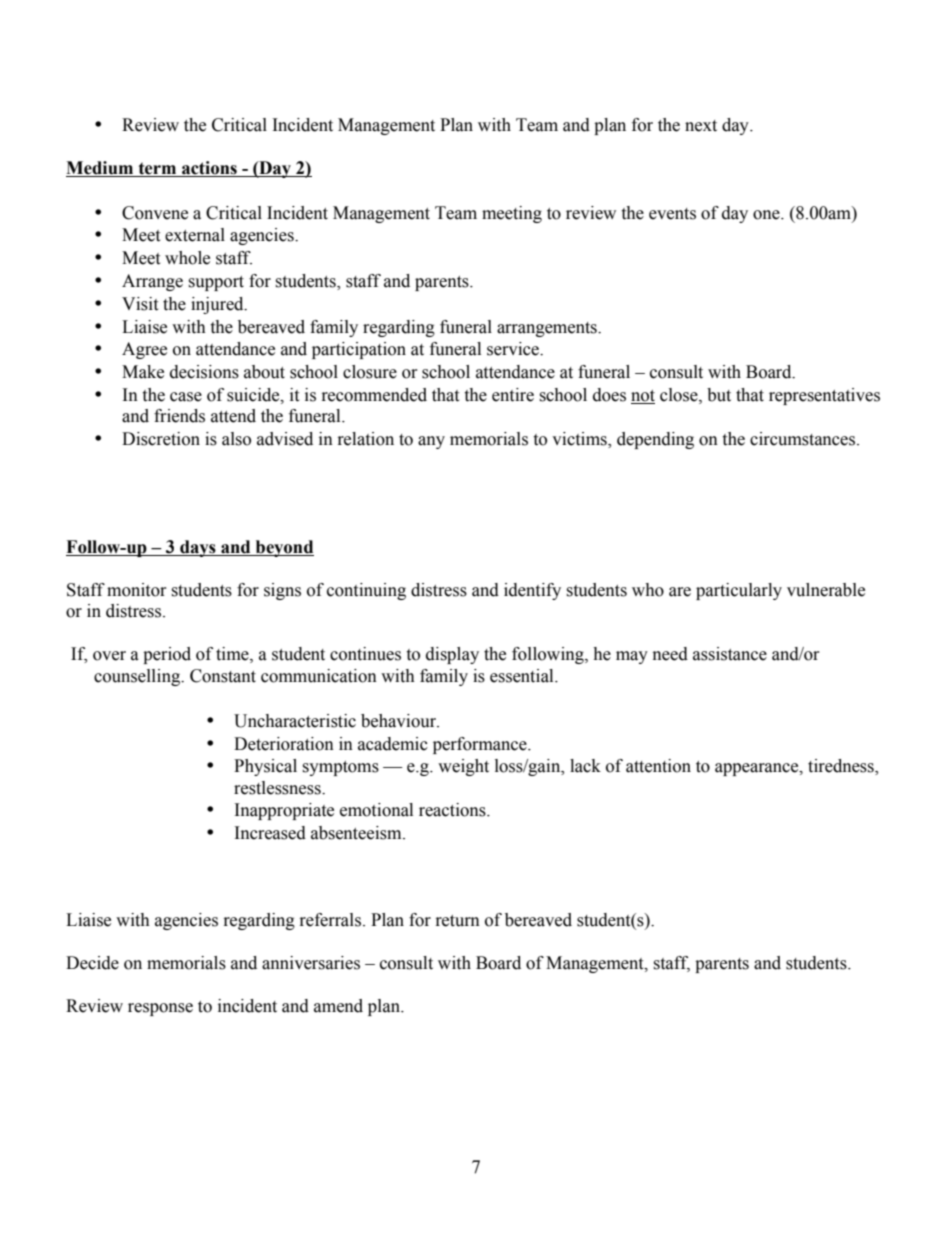 The width and height of the screenshot is (952, 1233). What do you see at coordinates (463, 767) in the screenshot?
I see `weight` at bounding box center [463, 767].
